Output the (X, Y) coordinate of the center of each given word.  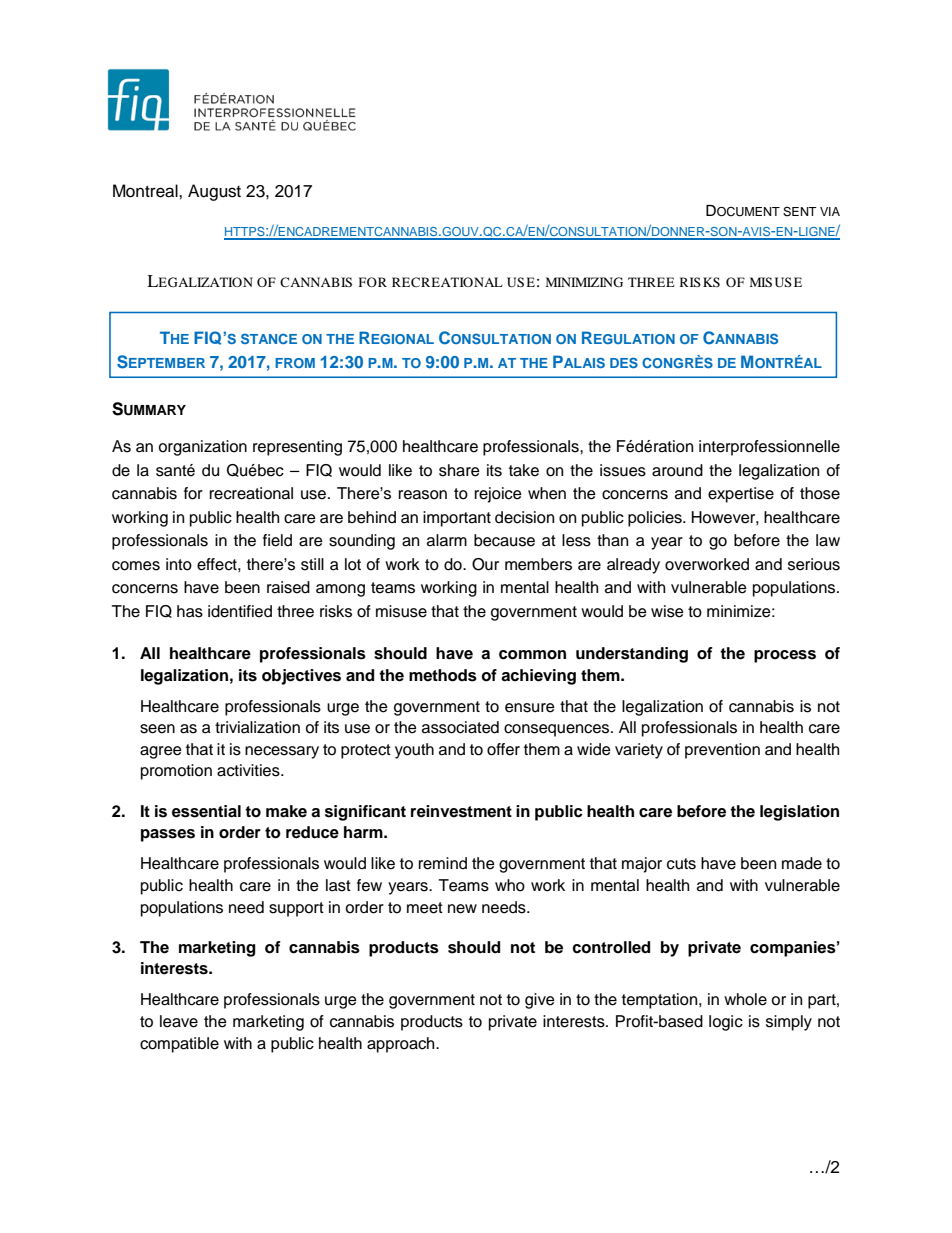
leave (179, 1021)
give (540, 1001)
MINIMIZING (584, 282)
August (214, 192)
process (785, 656)
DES (624, 362)
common (532, 655)
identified (240, 611)
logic (726, 1023)
